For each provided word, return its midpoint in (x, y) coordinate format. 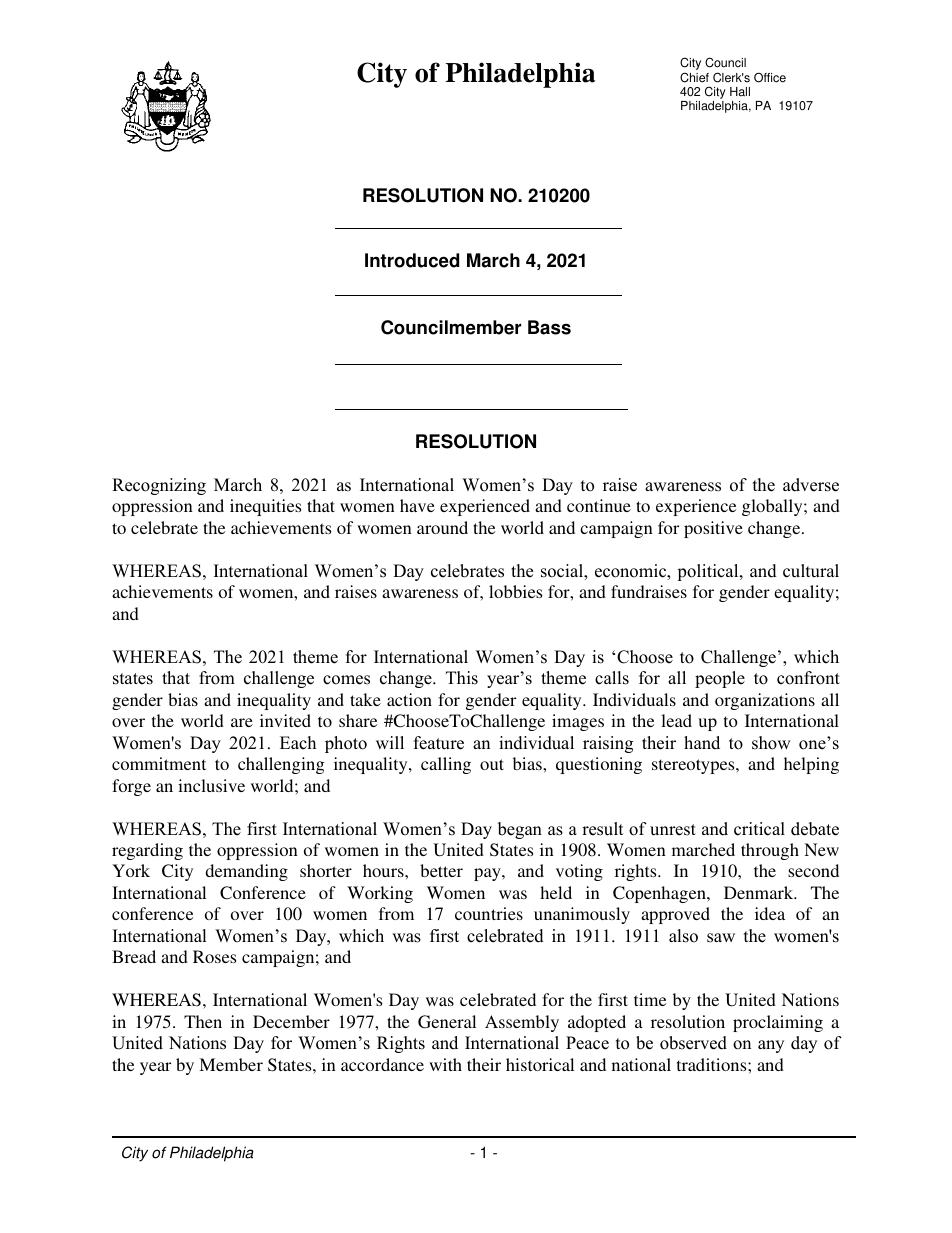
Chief (694, 77)
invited (285, 720)
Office (770, 77)
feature (439, 743)
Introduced (412, 260)
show (771, 743)
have (417, 505)
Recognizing (159, 486)
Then (203, 1021)
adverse (811, 485)
